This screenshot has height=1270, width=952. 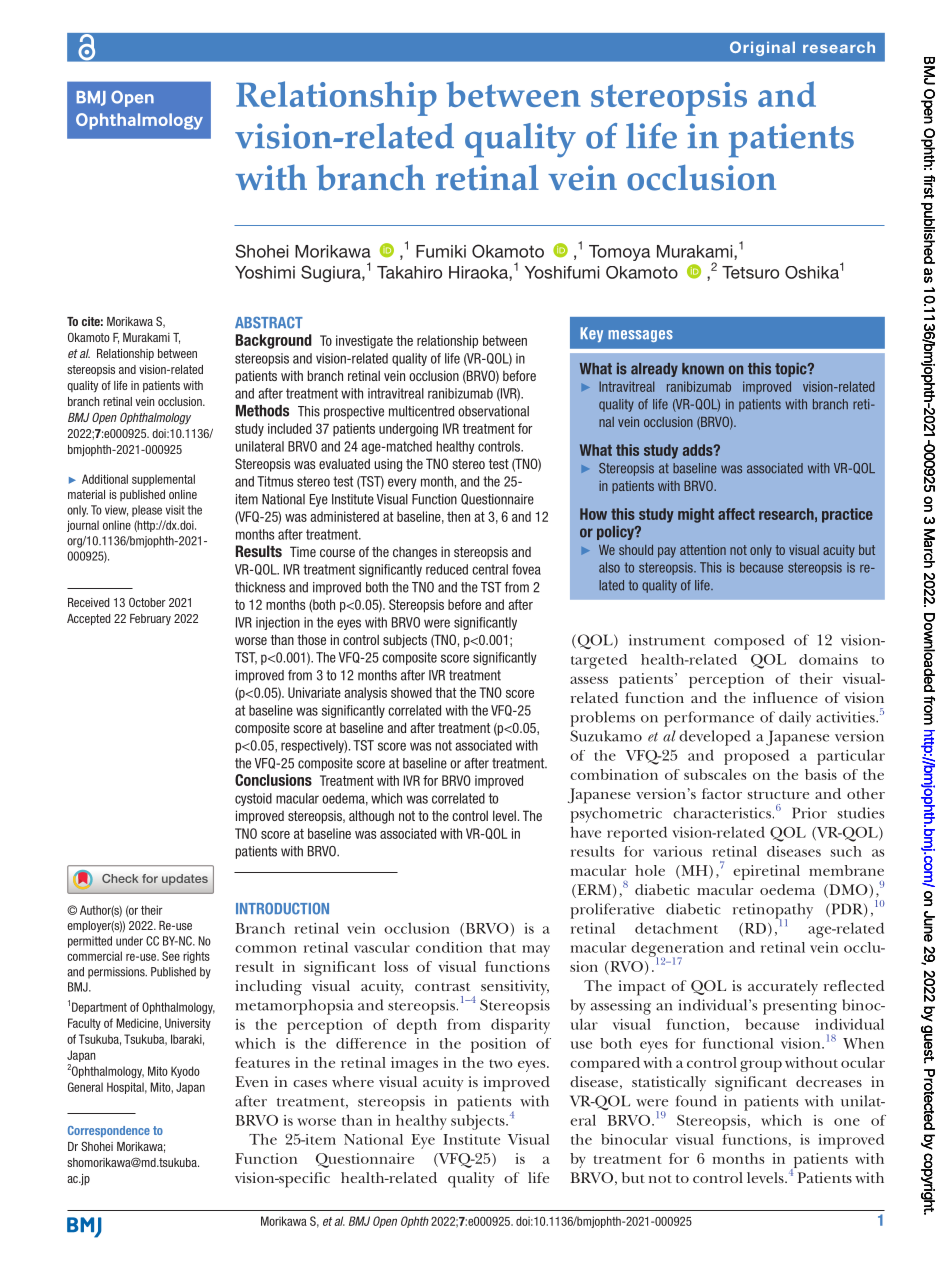 What do you see at coordinates (749, 642) in the screenshot?
I see `composed` at bounding box center [749, 642].
